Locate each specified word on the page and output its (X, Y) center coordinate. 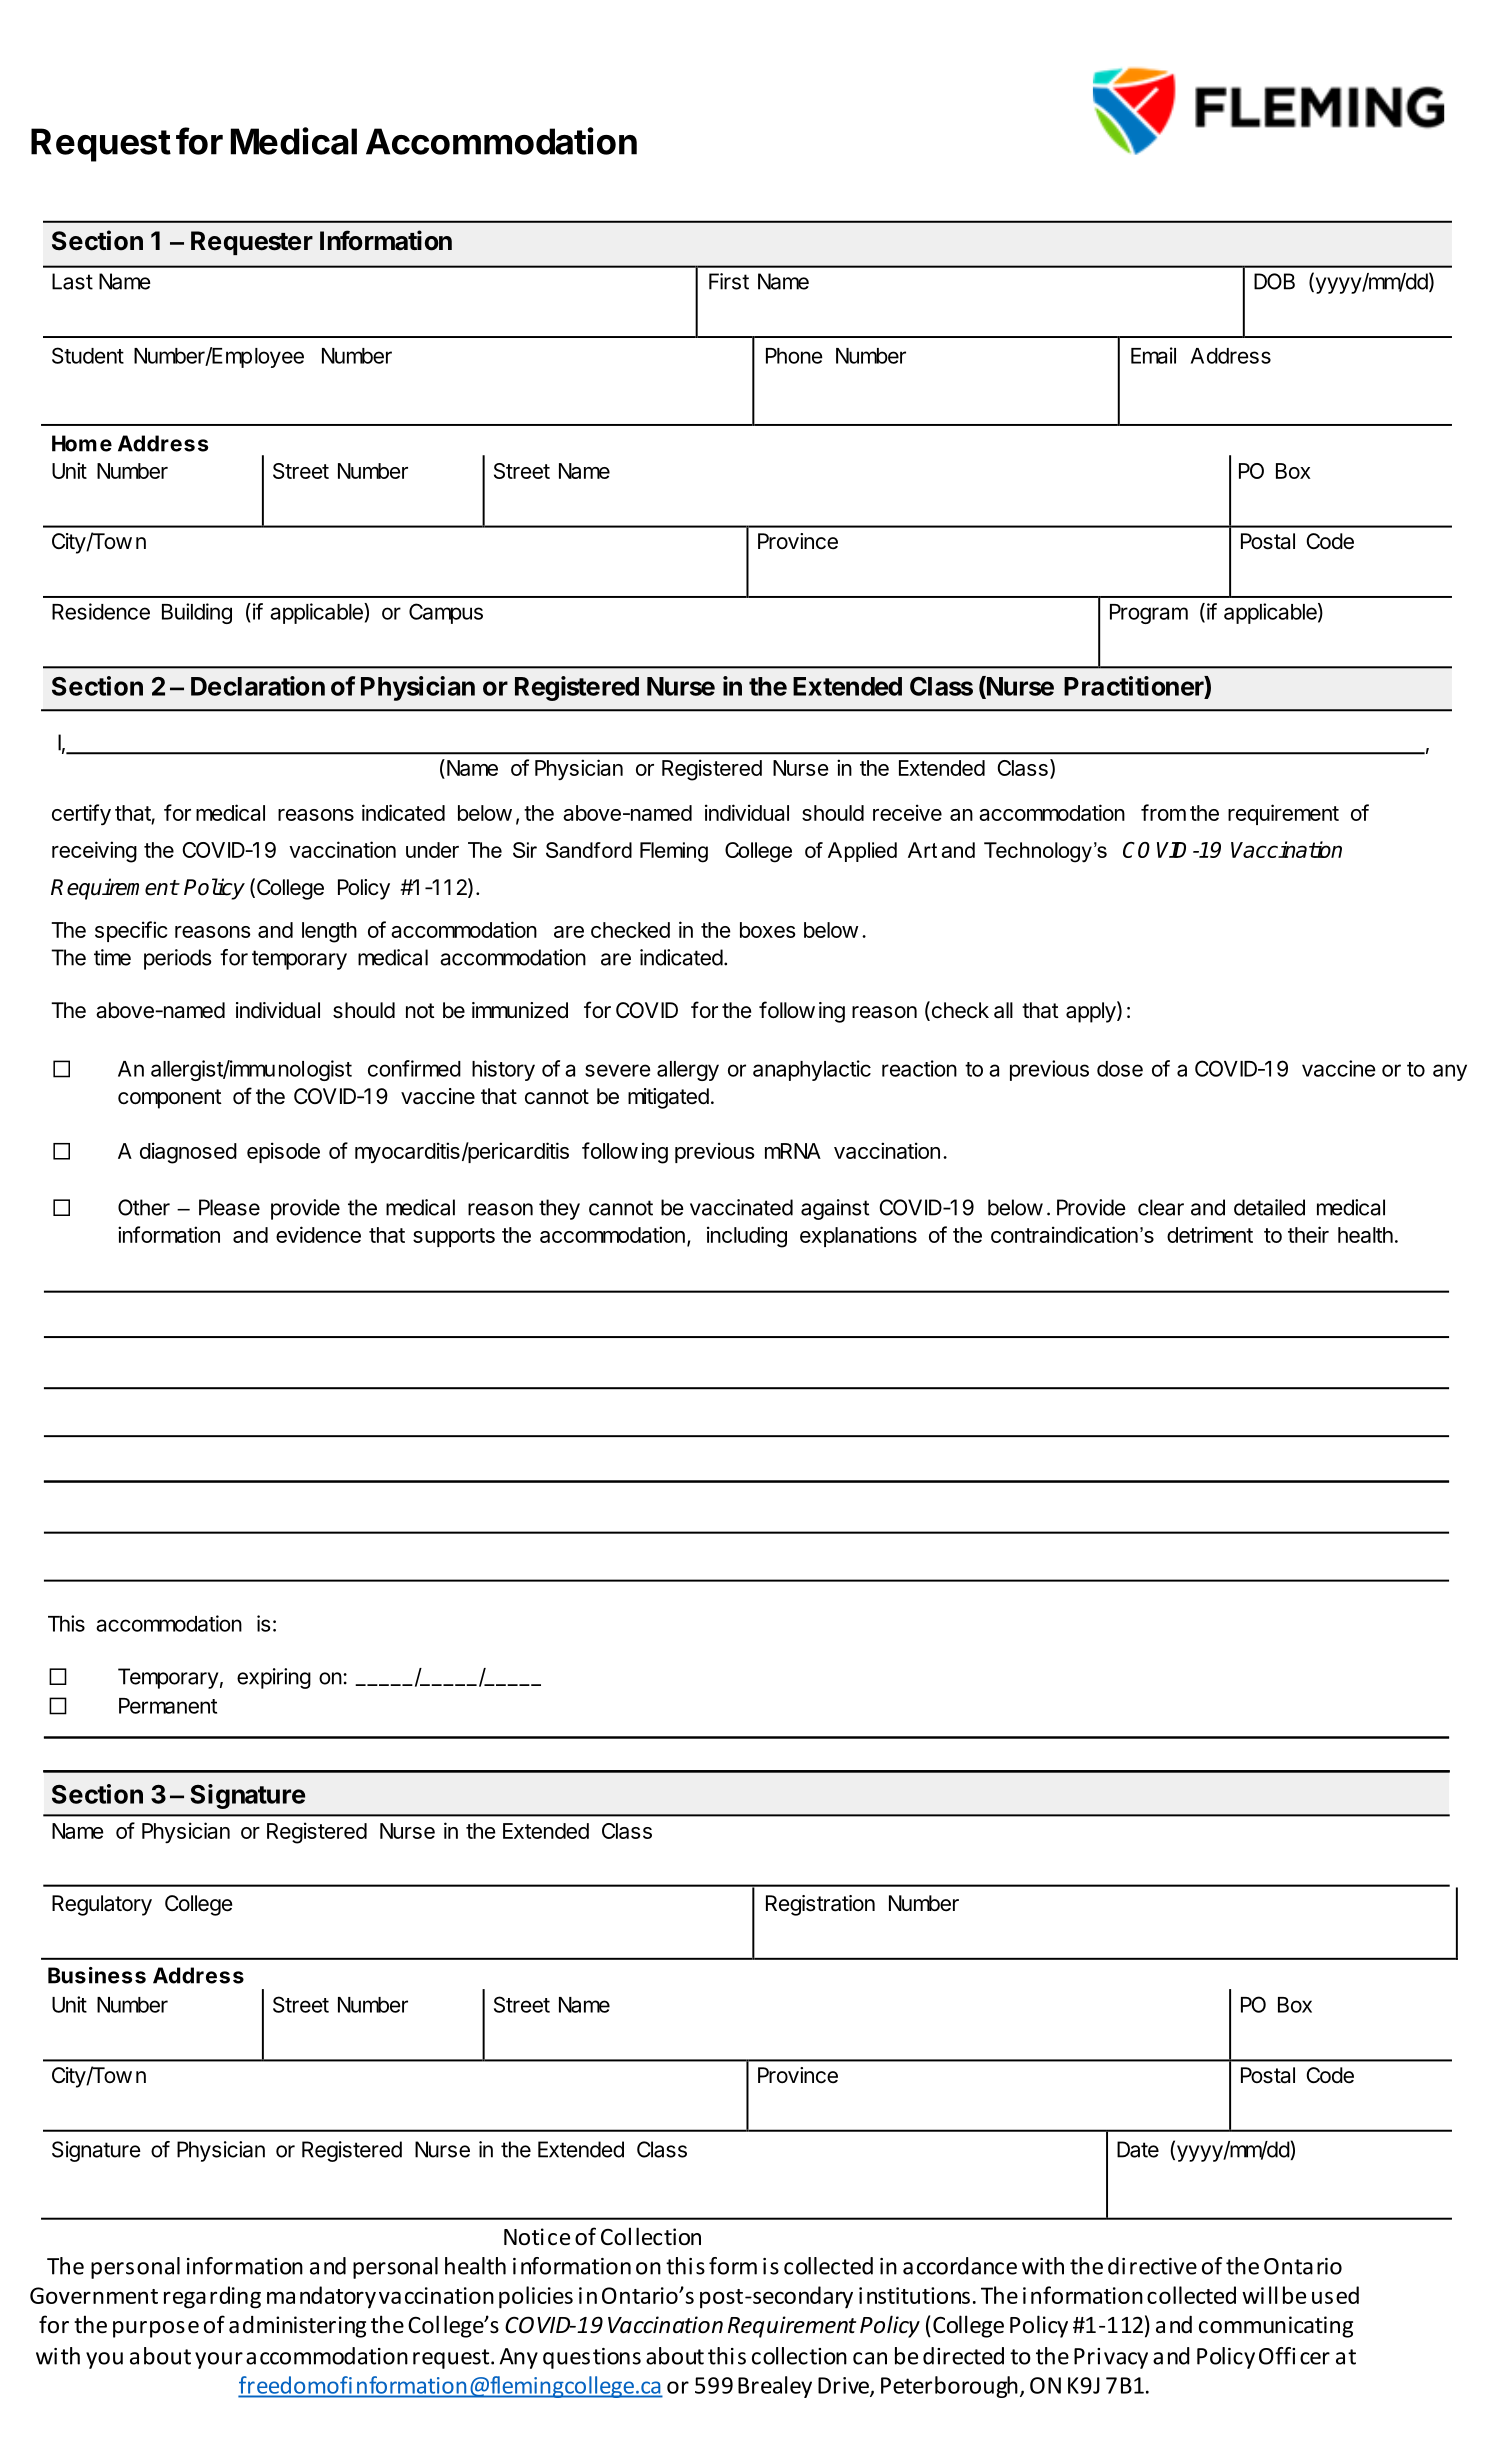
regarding (212, 2297)
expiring (274, 1678)
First (729, 281)
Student (88, 355)
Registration (820, 1905)
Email (1153, 355)
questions (592, 2358)
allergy (688, 1071)
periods (177, 959)
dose (1120, 1069)
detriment (1210, 1234)
